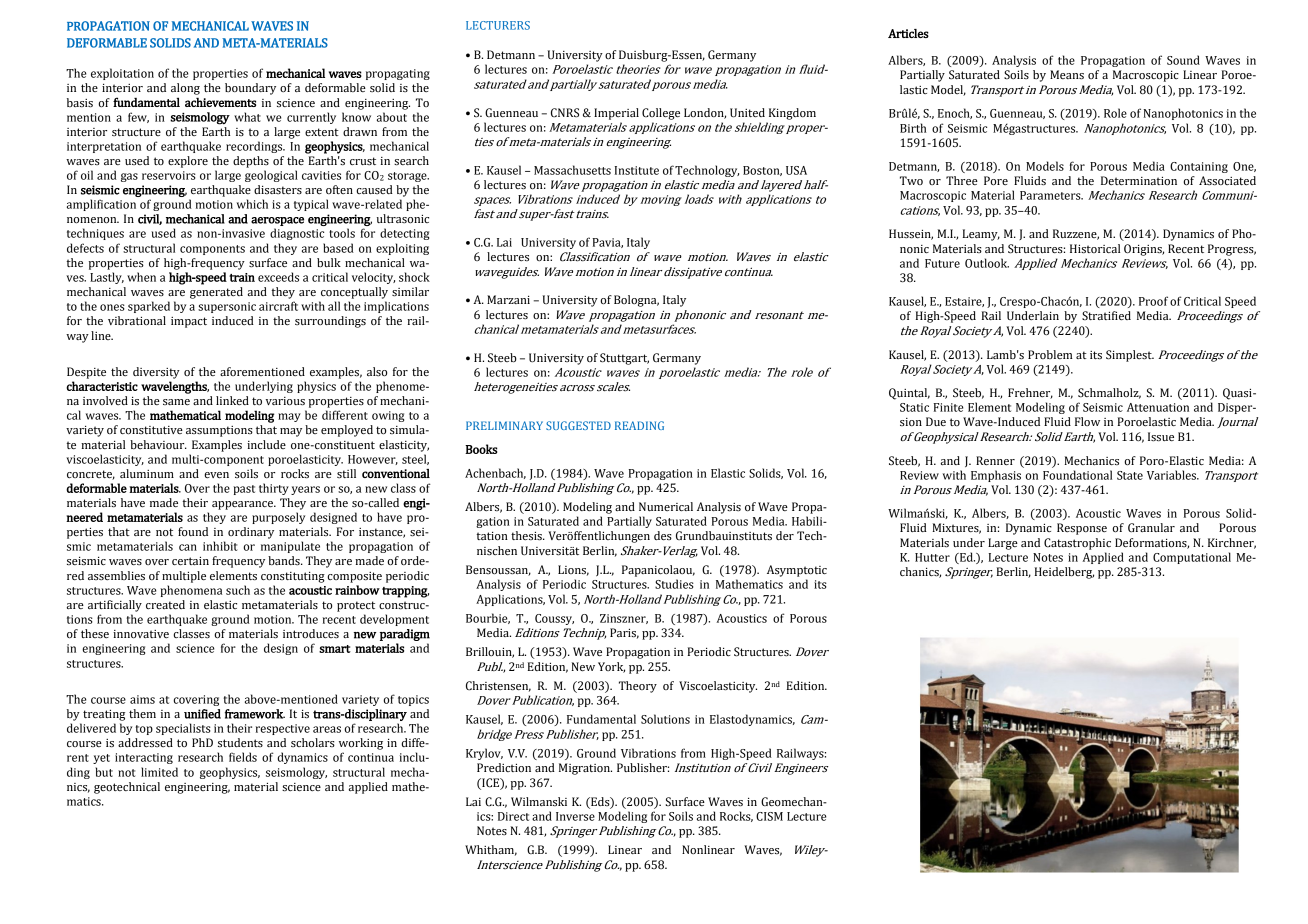  I want to click on Means, so click(1067, 75).
